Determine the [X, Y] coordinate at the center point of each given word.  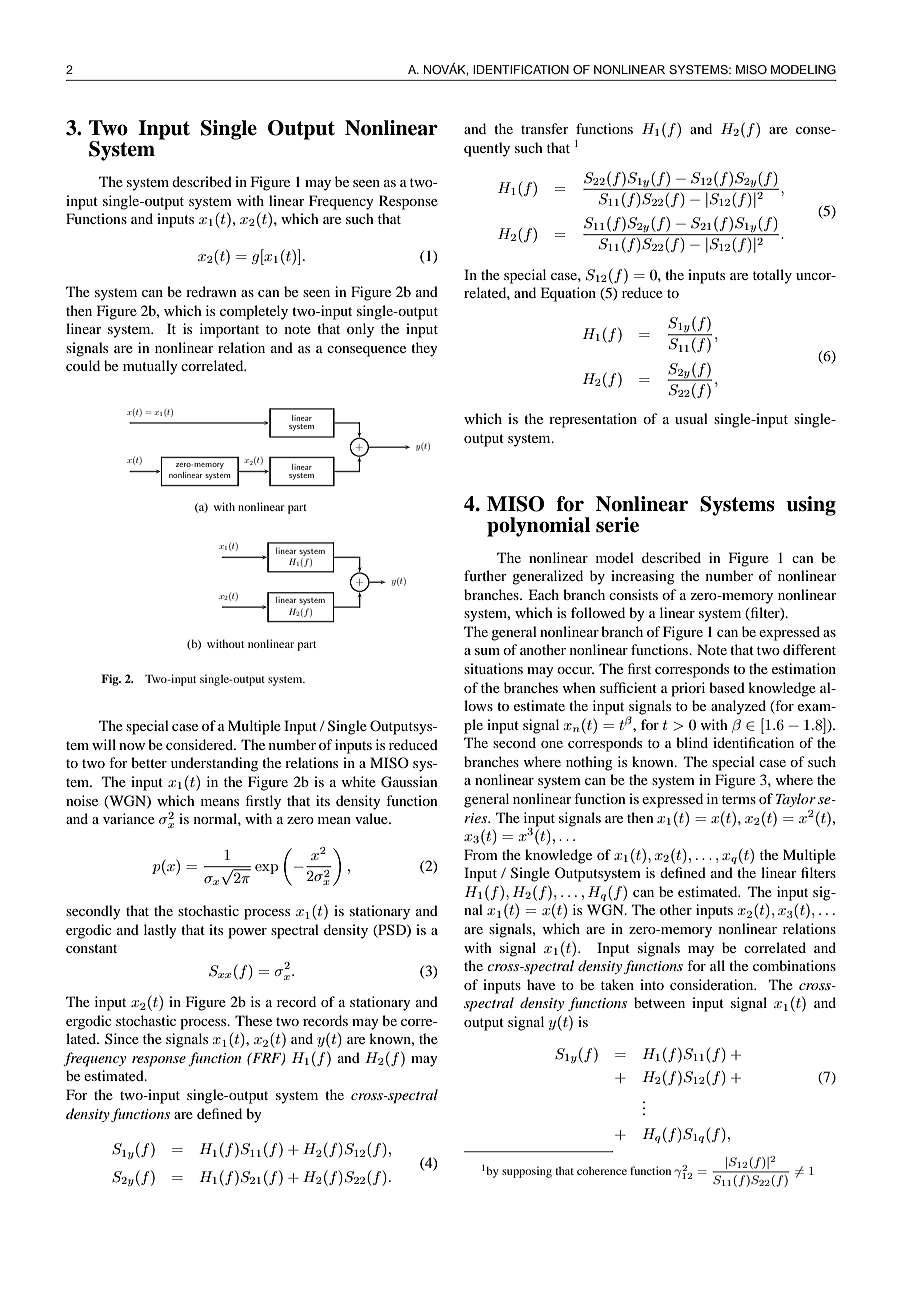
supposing [527, 1172]
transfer [545, 128]
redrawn [211, 291]
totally [772, 276]
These [253, 1020]
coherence [602, 1170]
